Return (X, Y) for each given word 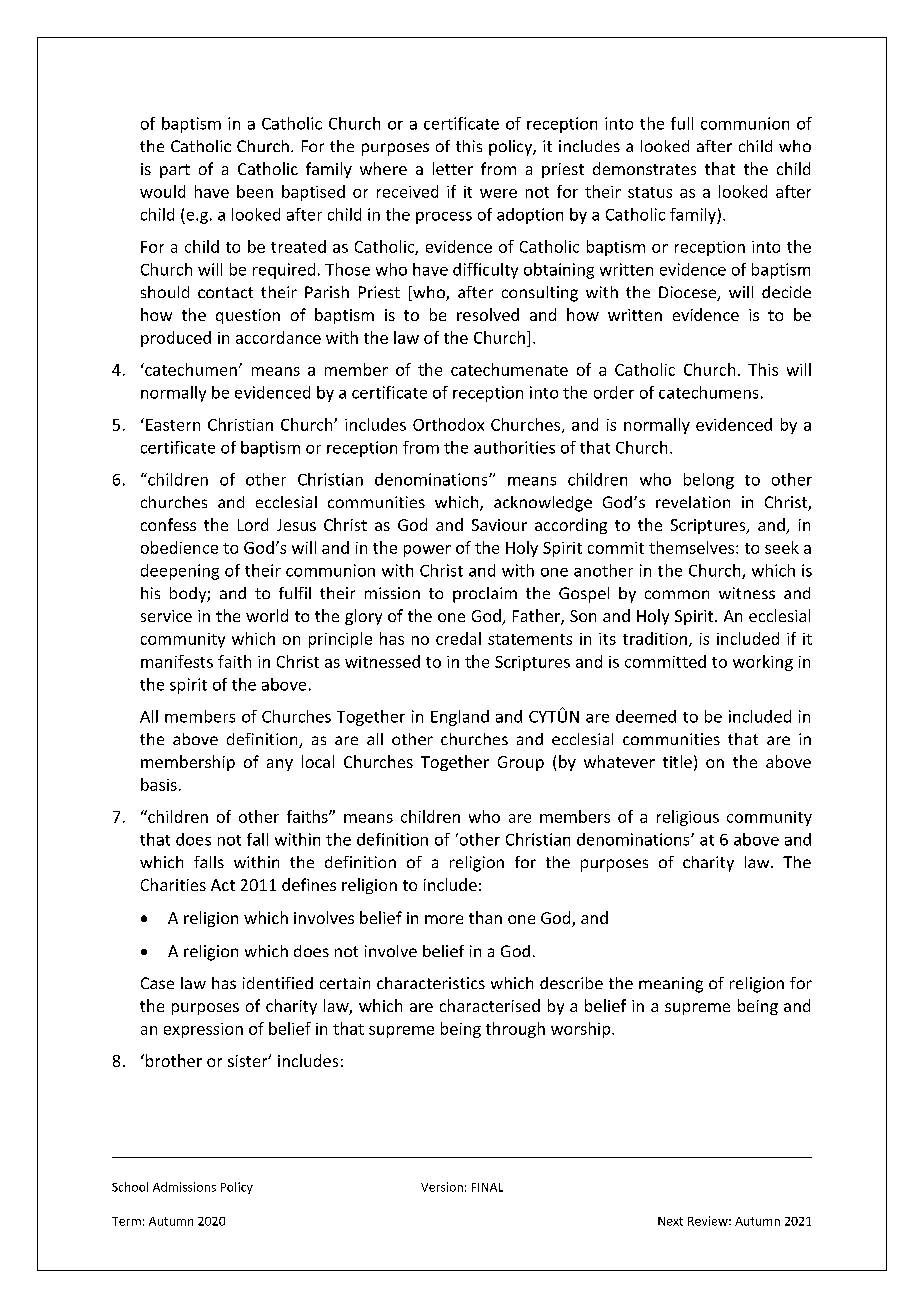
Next (670, 1221)
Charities (173, 884)
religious (688, 818)
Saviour (499, 525)
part (175, 171)
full (682, 123)
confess (168, 524)
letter (453, 168)
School (130, 1187)
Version (442, 1187)
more (444, 919)
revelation (693, 502)
